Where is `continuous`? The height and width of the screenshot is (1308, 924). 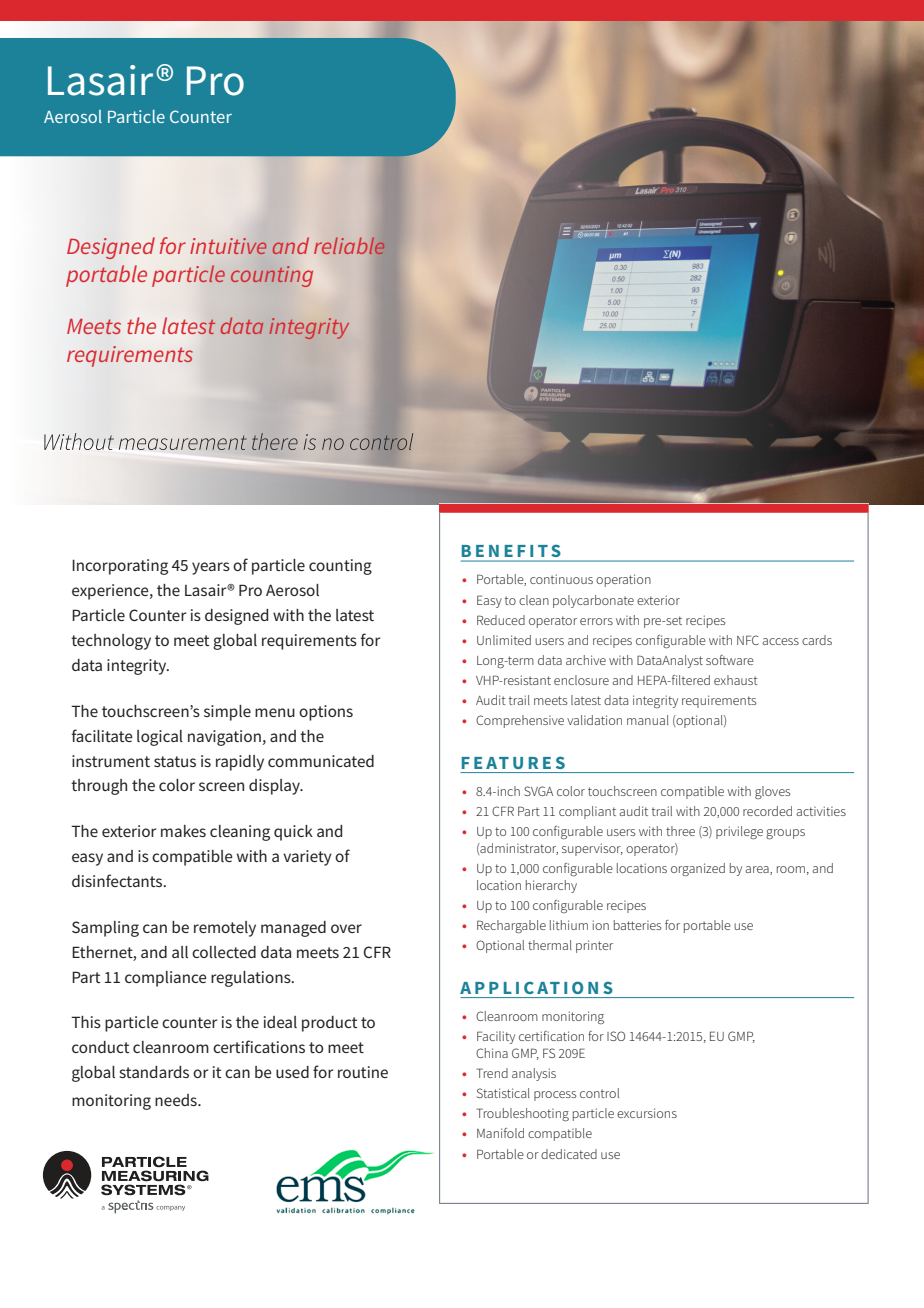
continuous is located at coordinates (561, 579).
